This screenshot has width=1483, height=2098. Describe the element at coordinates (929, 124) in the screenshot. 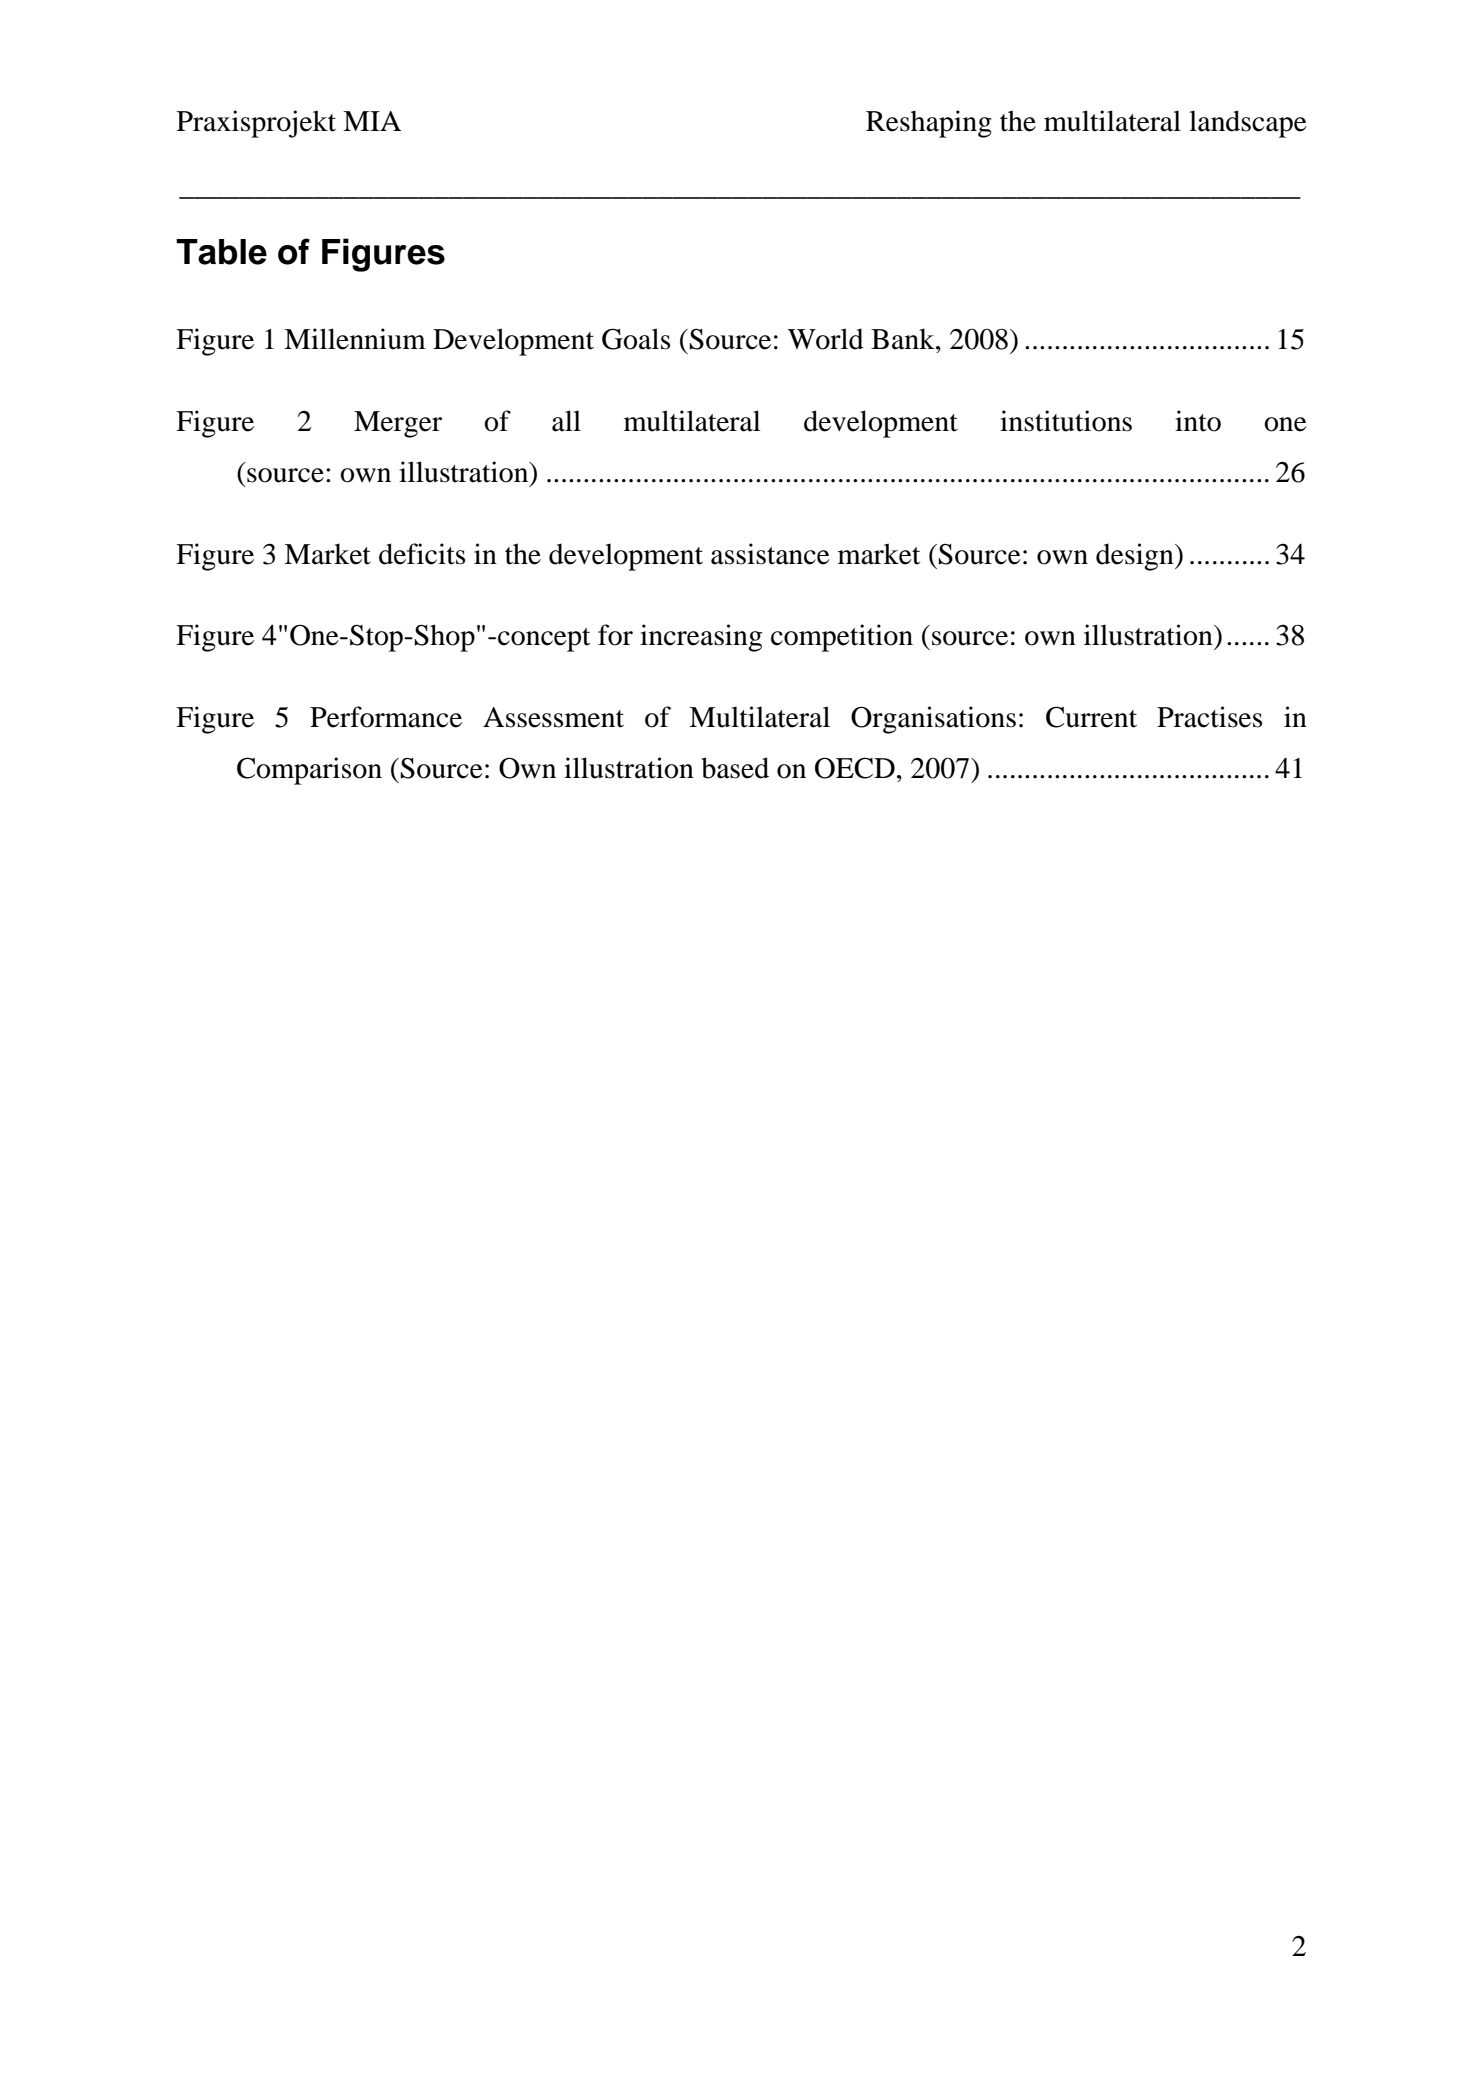

I see `Reshaping` at that location.
